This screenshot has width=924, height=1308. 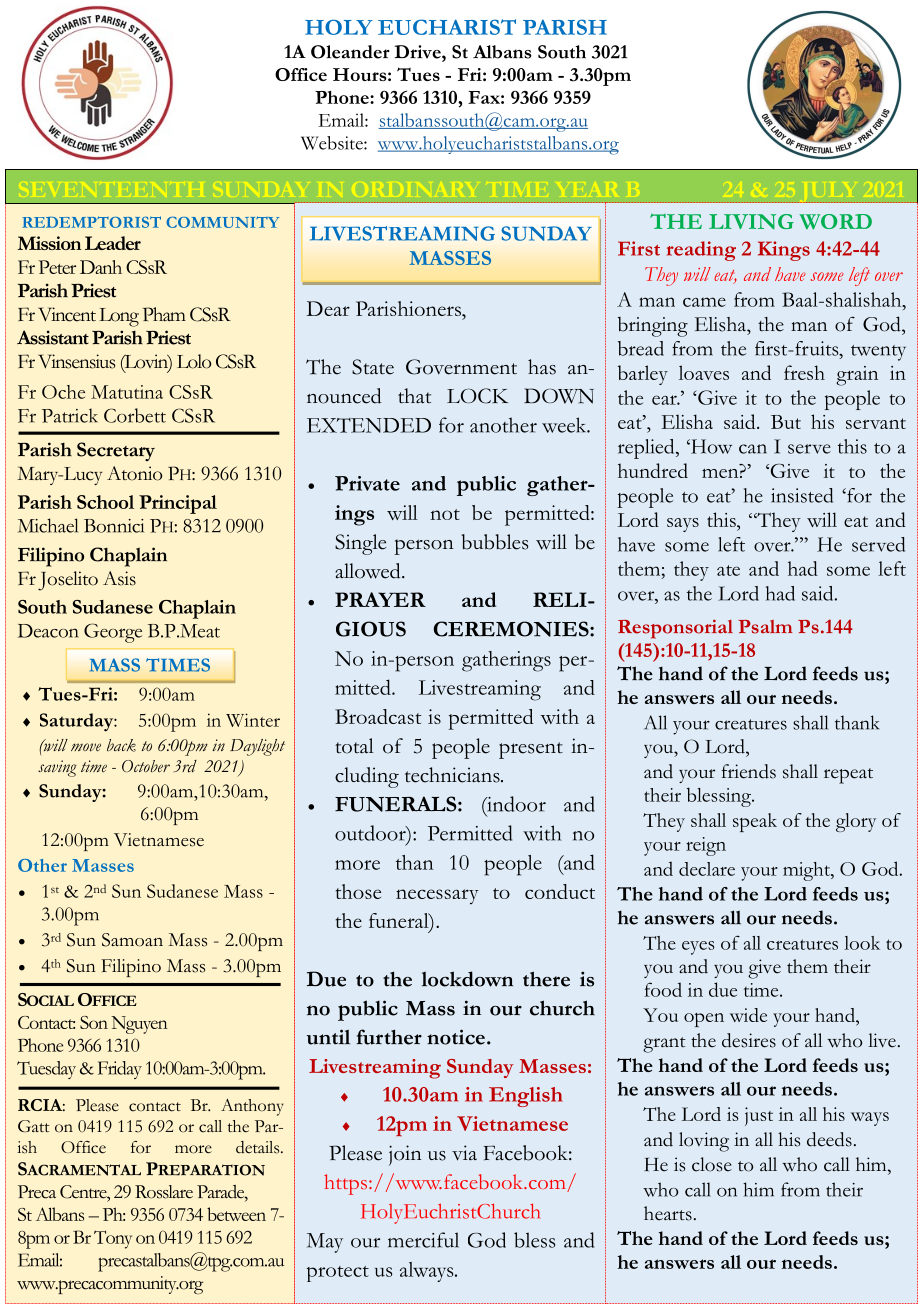 What do you see at coordinates (437, 897) in the screenshot?
I see `necessary` at bounding box center [437, 897].
